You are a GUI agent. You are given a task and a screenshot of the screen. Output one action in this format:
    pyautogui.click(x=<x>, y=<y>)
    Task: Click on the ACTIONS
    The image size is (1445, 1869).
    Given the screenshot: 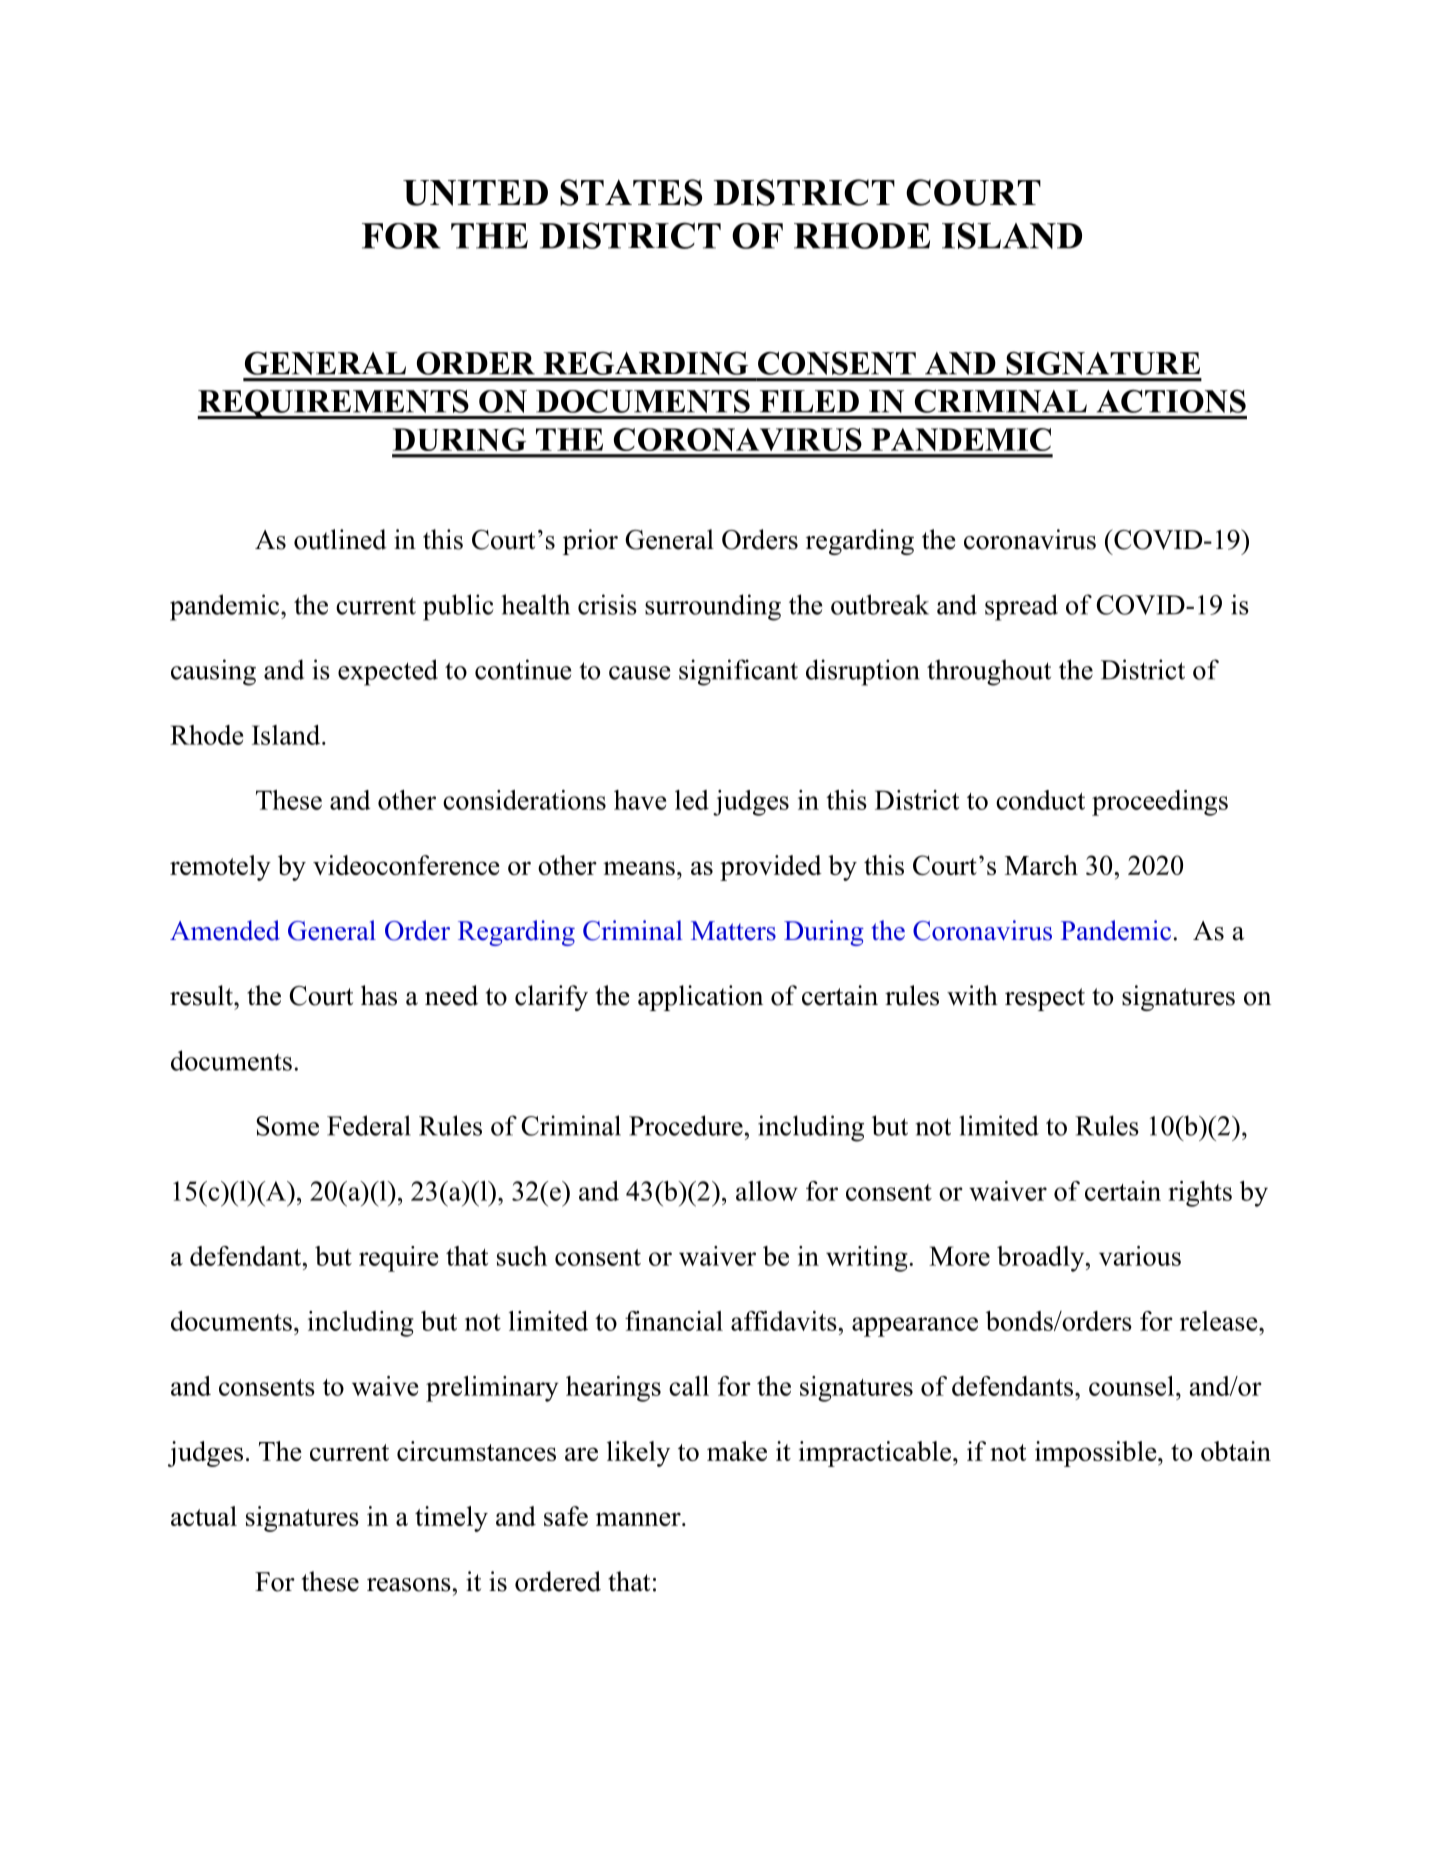 What is the action you would take?
    pyautogui.click(x=1171, y=401)
